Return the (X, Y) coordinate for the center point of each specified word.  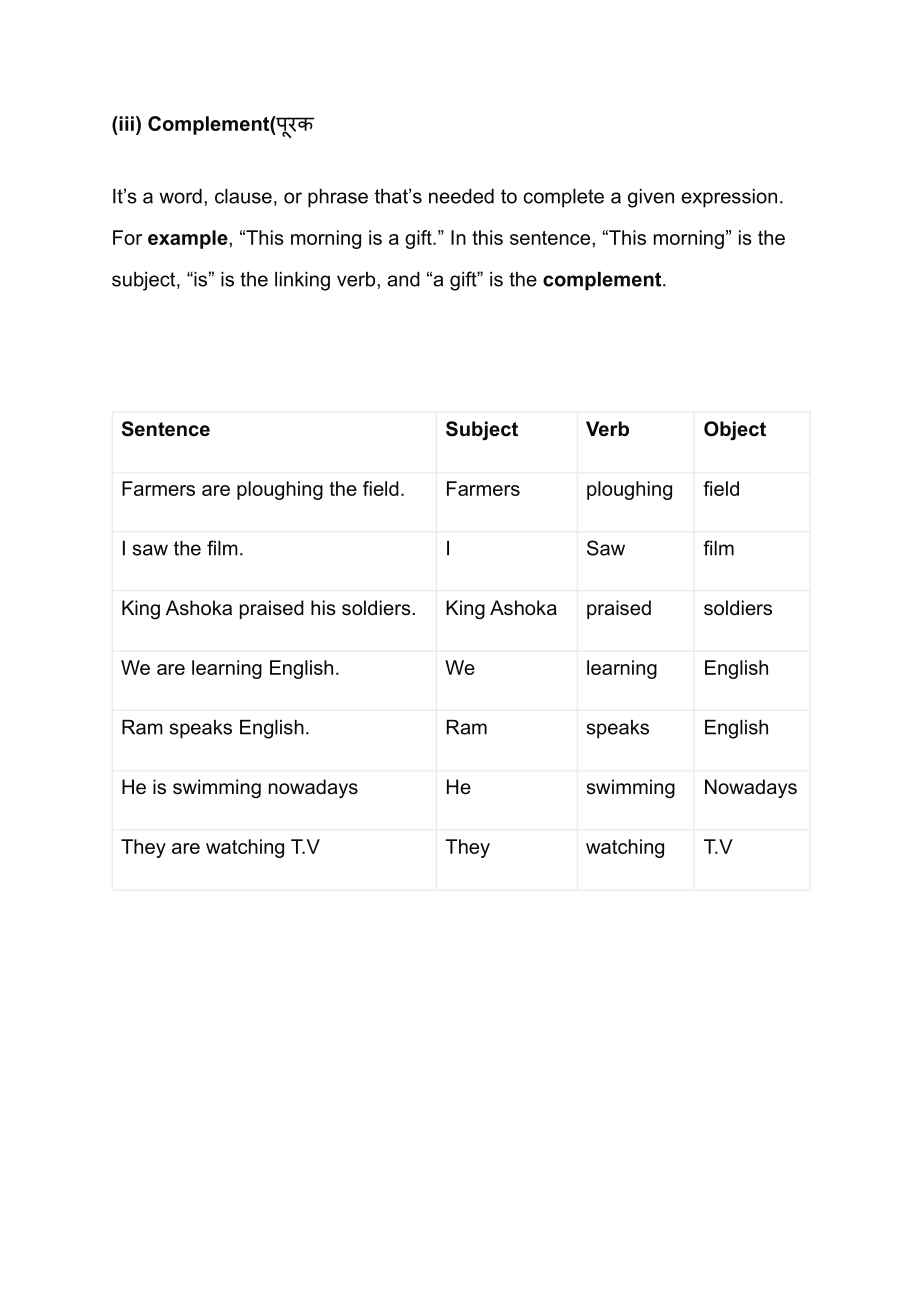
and (403, 279)
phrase (338, 198)
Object (735, 431)
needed (461, 196)
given (651, 198)
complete (564, 198)
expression (729, 198)
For (127, 237)
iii (125, 123)
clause (243, 196)
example (189, 239)
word (180, 196)
